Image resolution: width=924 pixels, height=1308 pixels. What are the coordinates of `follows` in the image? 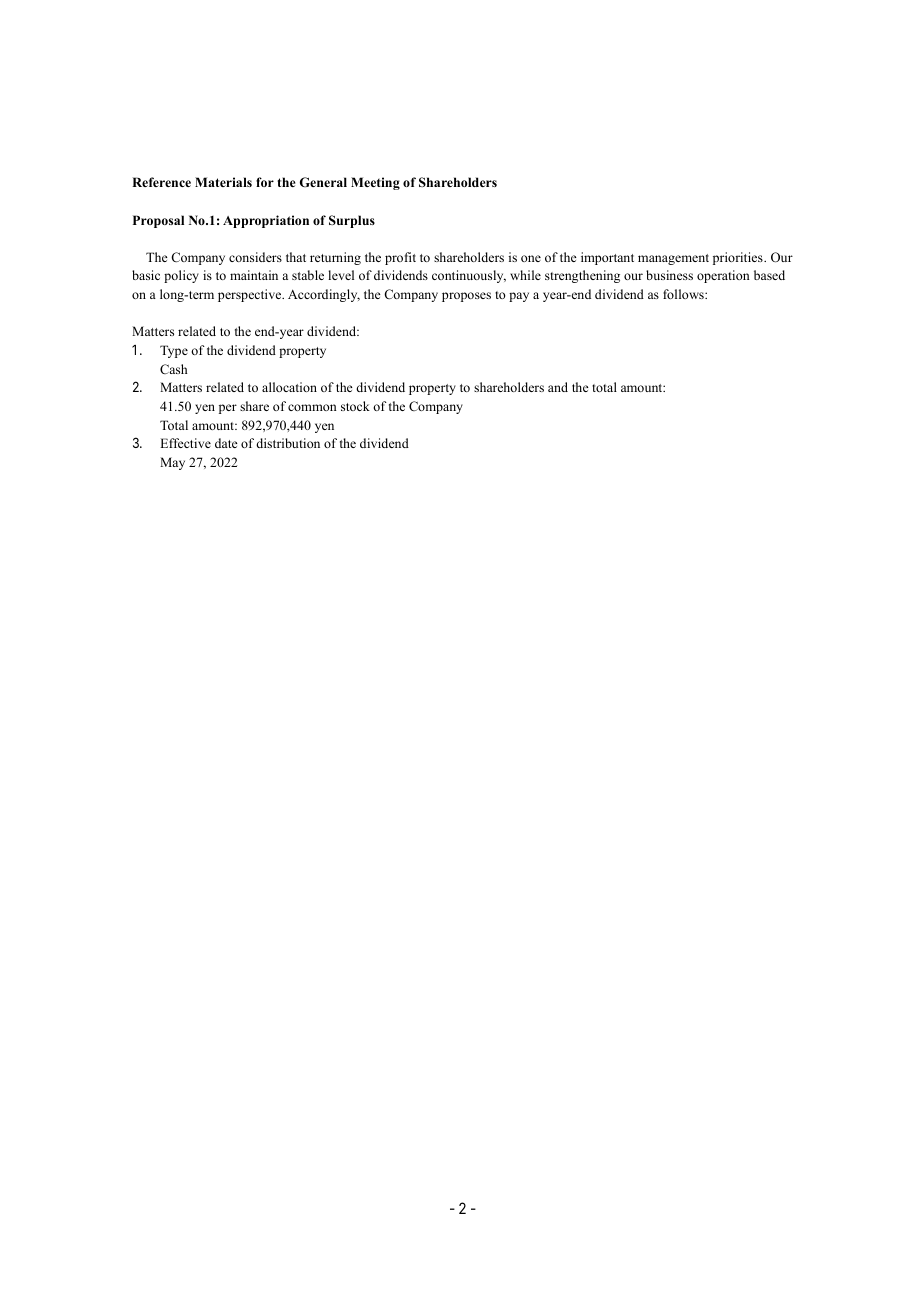 It's located at (684, 294).
